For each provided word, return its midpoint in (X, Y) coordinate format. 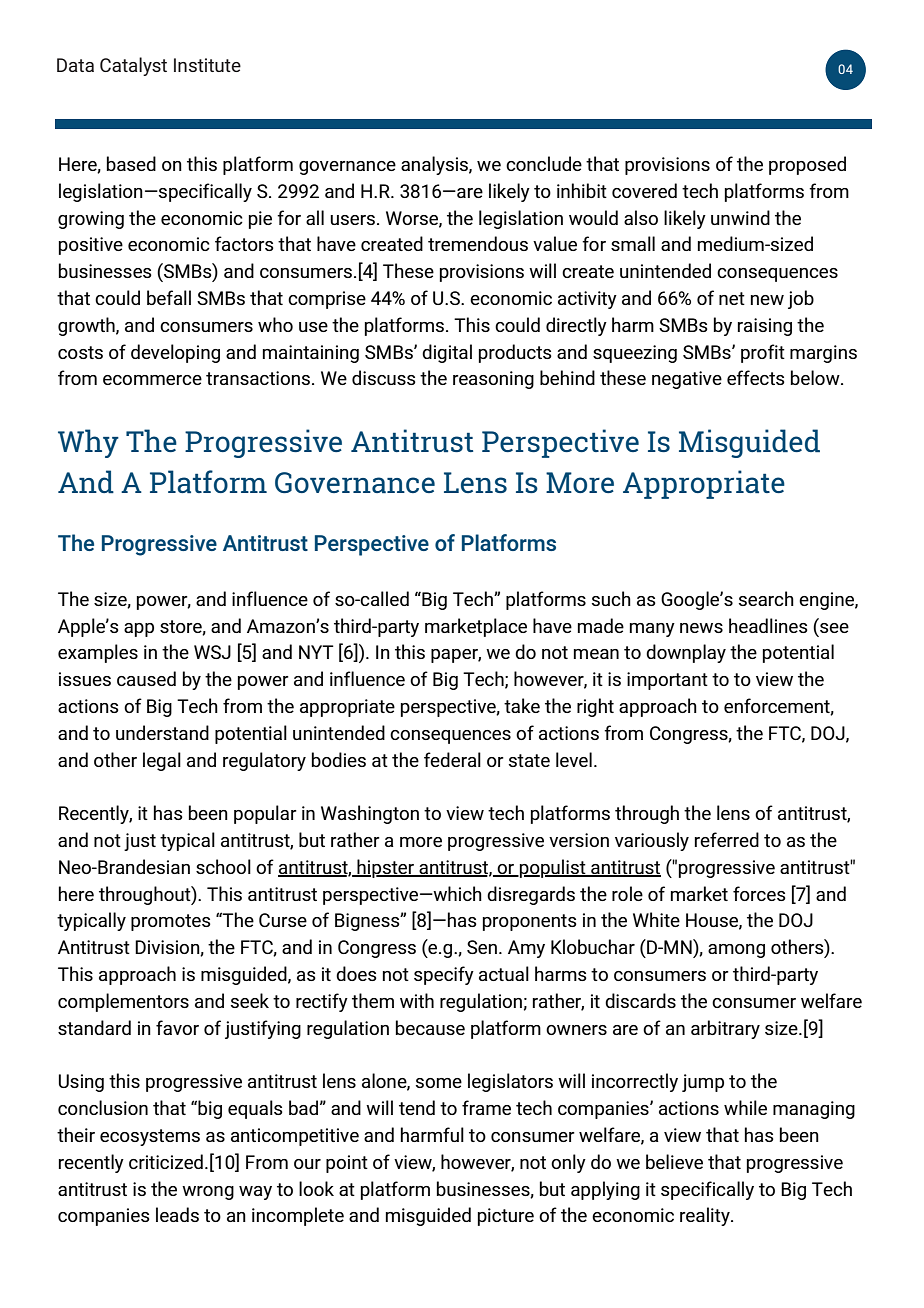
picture (506, 1217)
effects (756, 377)
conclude (544, 163)
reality (706, 1216)
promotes (171, 922)
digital (447, 353)
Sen (482, 947)
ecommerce (152, 380)
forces (759, 893)
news (701, 628)
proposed (807, 165)
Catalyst (133, 66)
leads (177, 1214)
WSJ (212, 652)
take (522, 705)
